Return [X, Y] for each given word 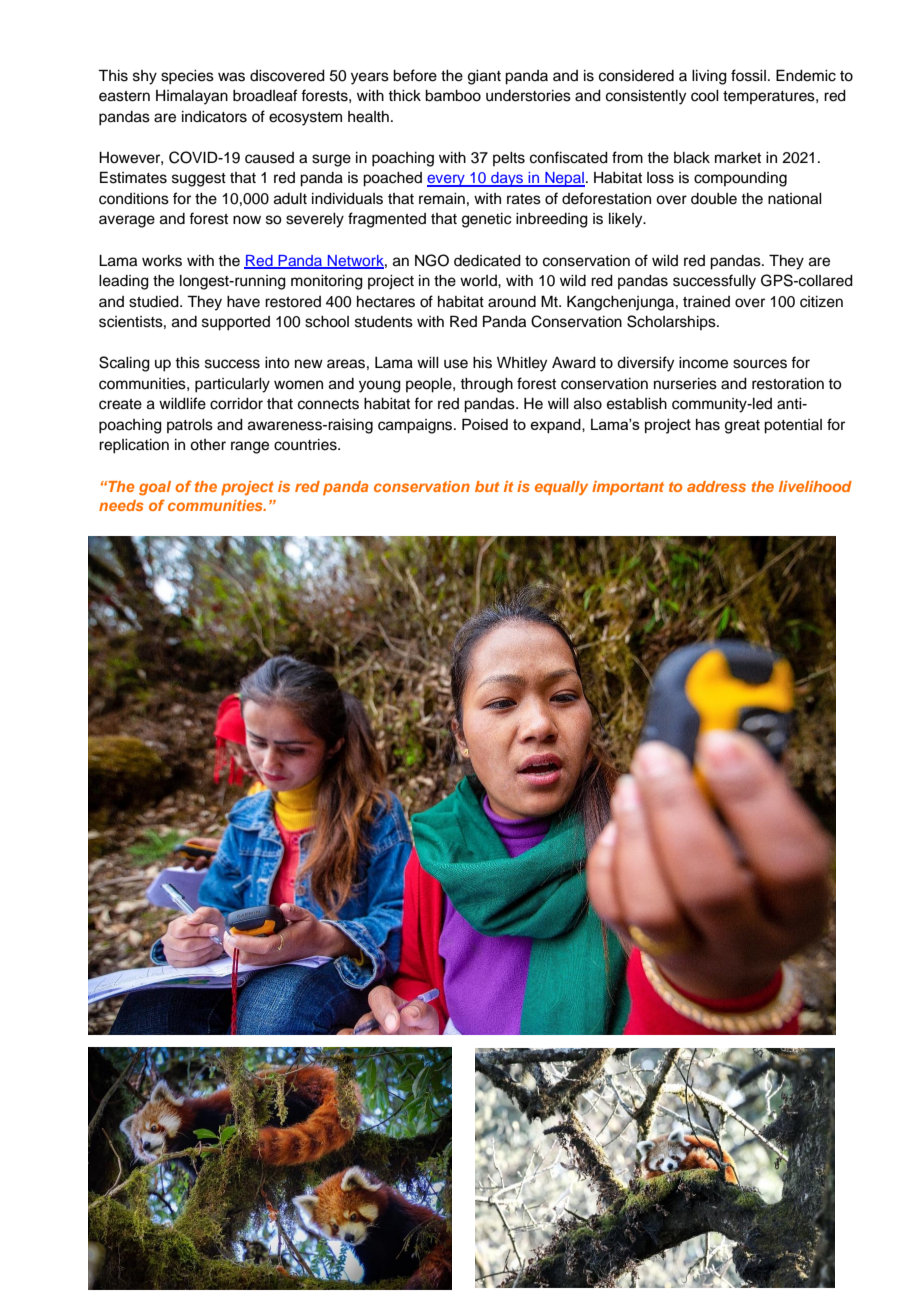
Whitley [522, 364]
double [714, 199]
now [247, 220]
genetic [487, 220]
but [487, 486]
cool [705, 96]
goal [155, 488]
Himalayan [192, 97]
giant [484, 77]
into [277, 363]
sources [760, 364]
